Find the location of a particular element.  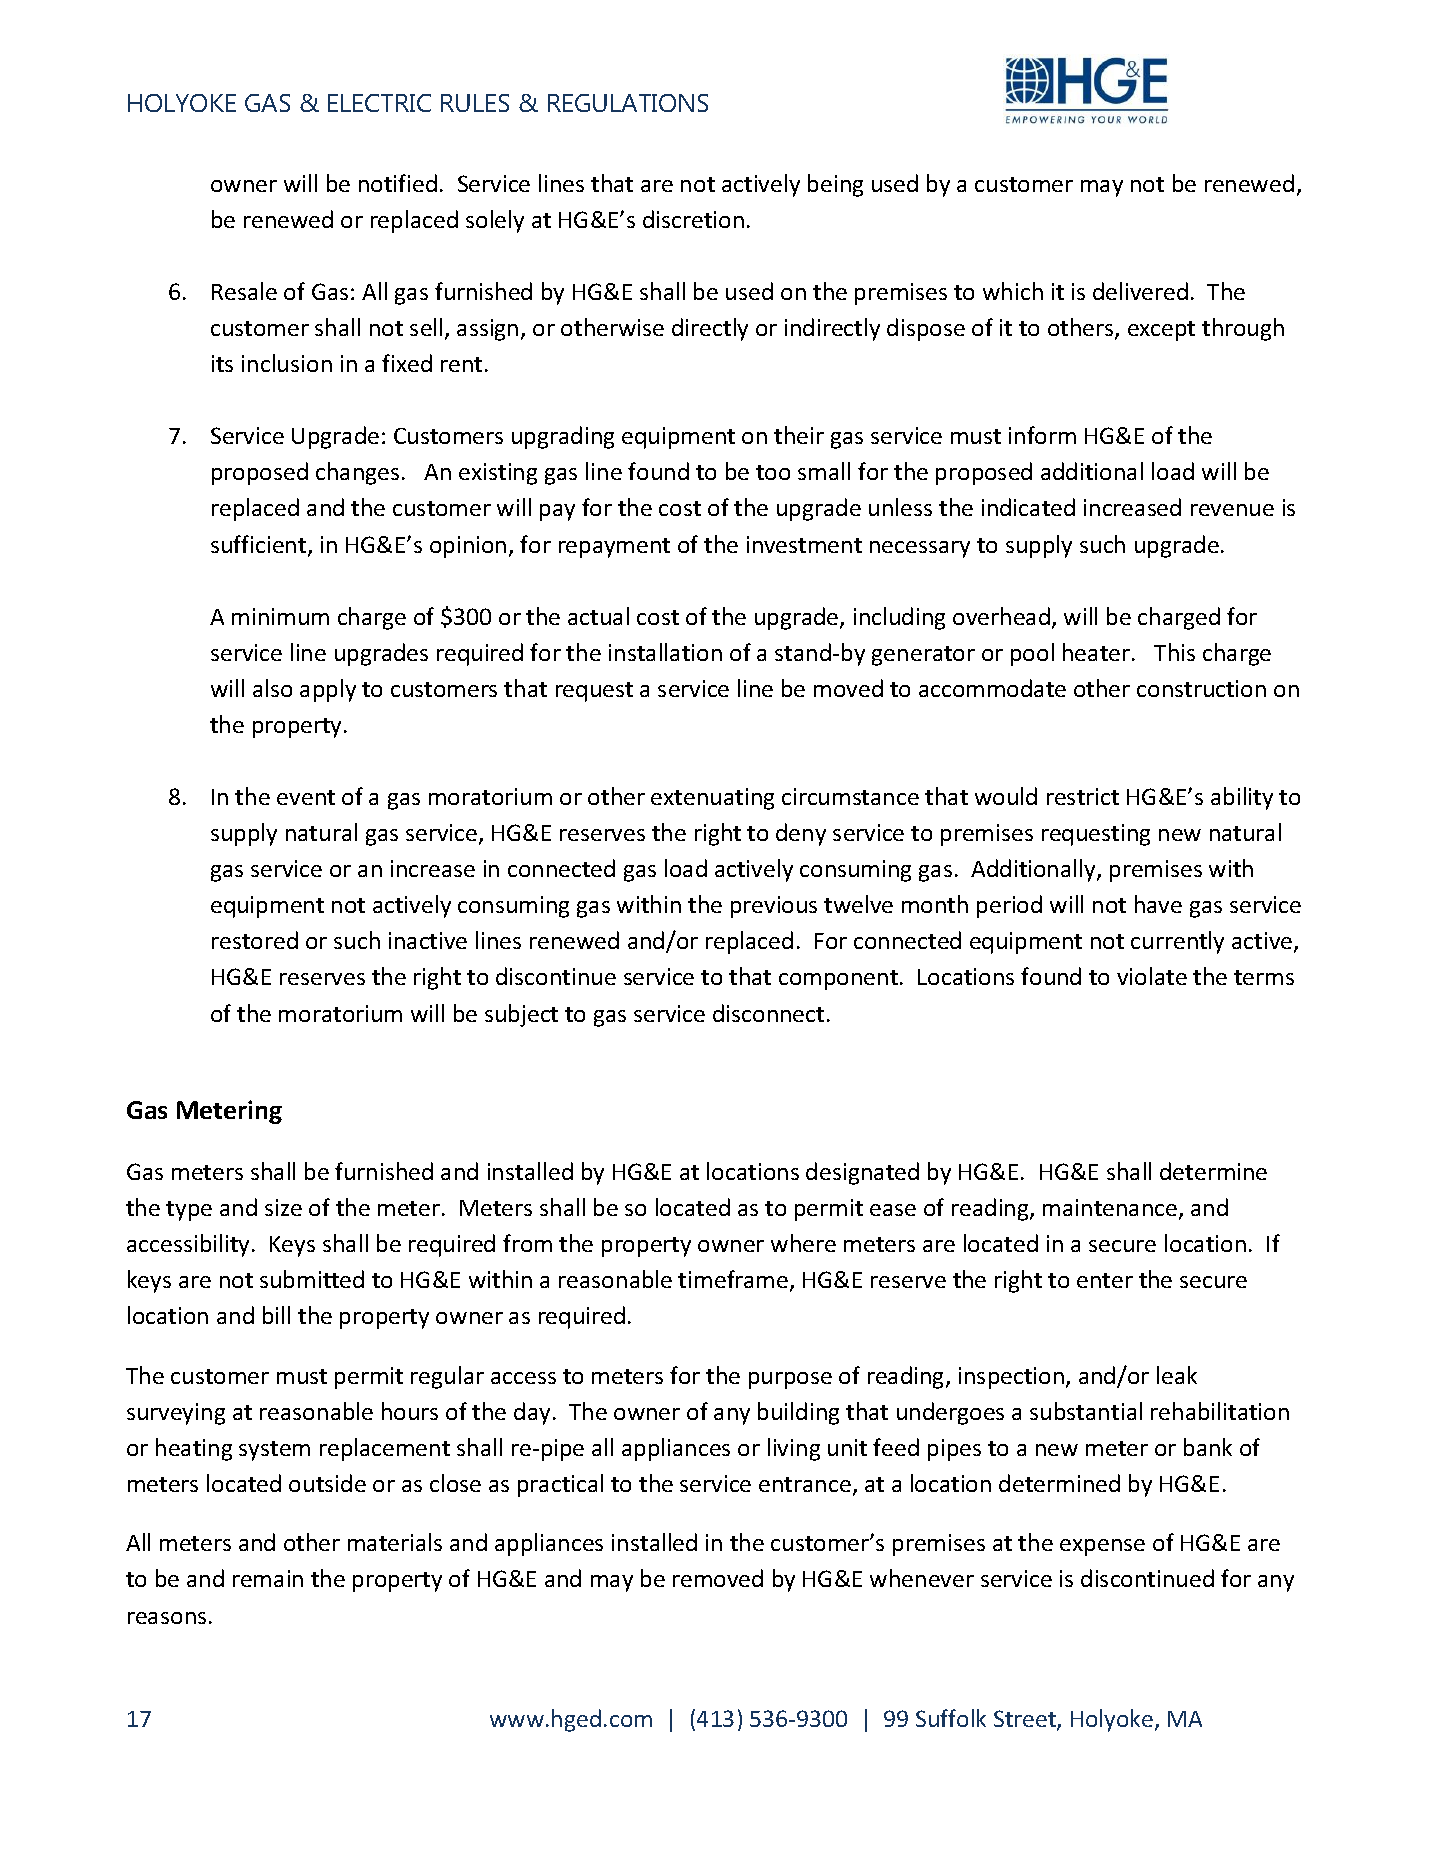

ELECTRIC is located at coordinates (379, 103).
